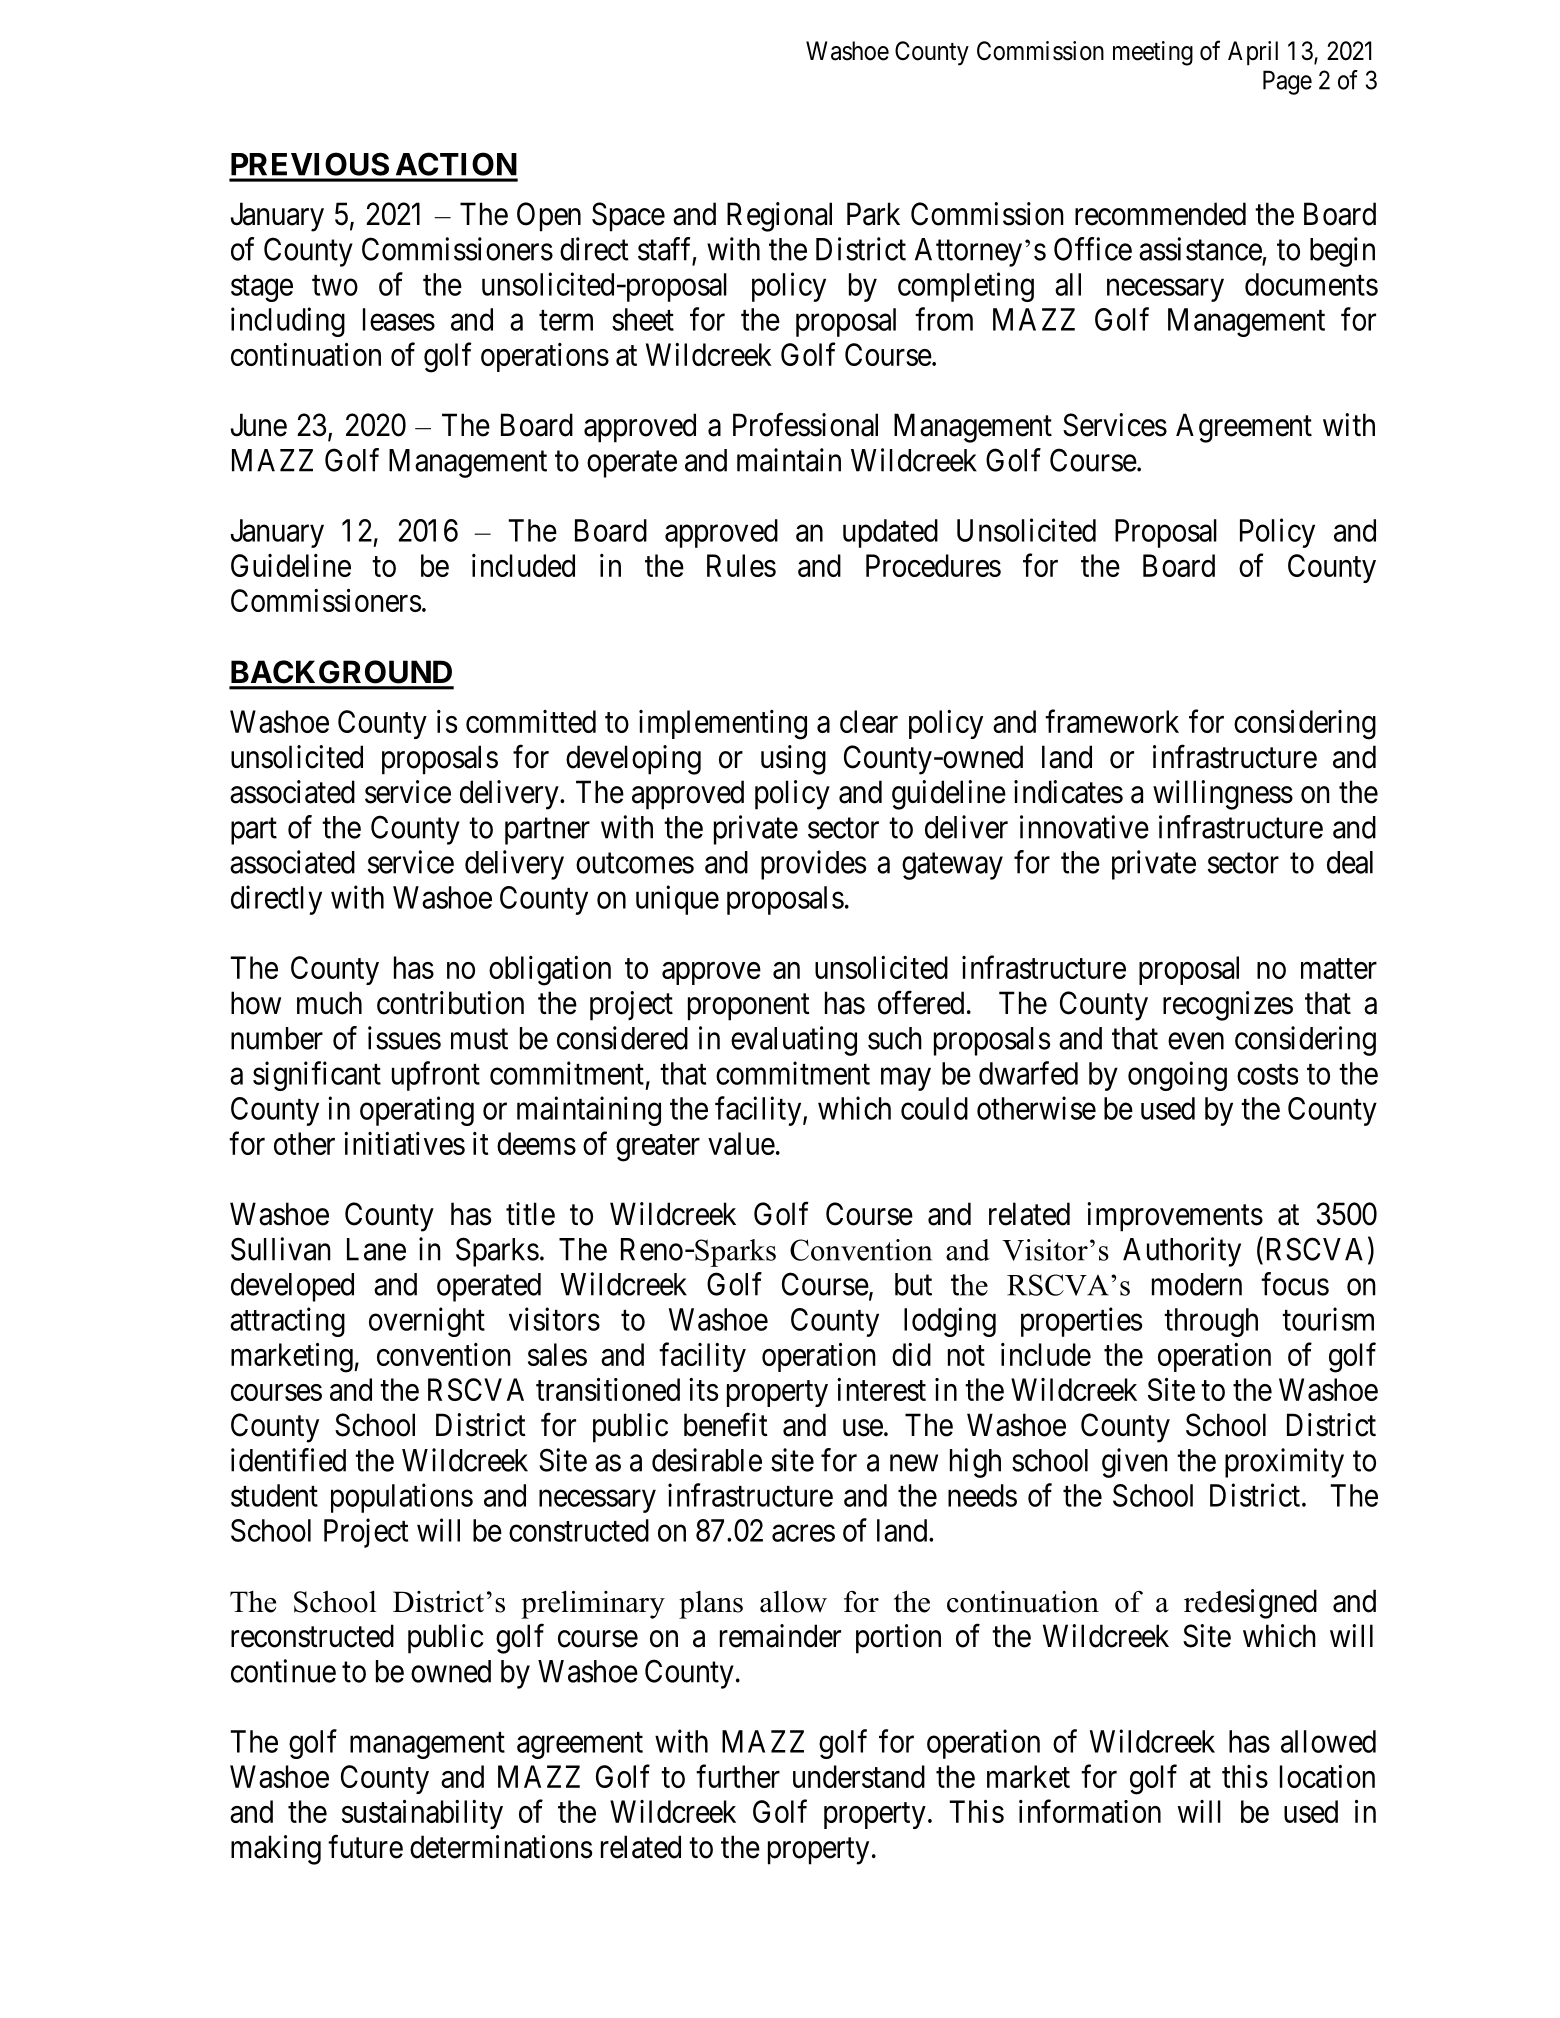 Image resolution: width=1560 pixels, height=2018 pixels. Describe the element at coordinates (549, 217) in the document. I see `Open` at that location.
